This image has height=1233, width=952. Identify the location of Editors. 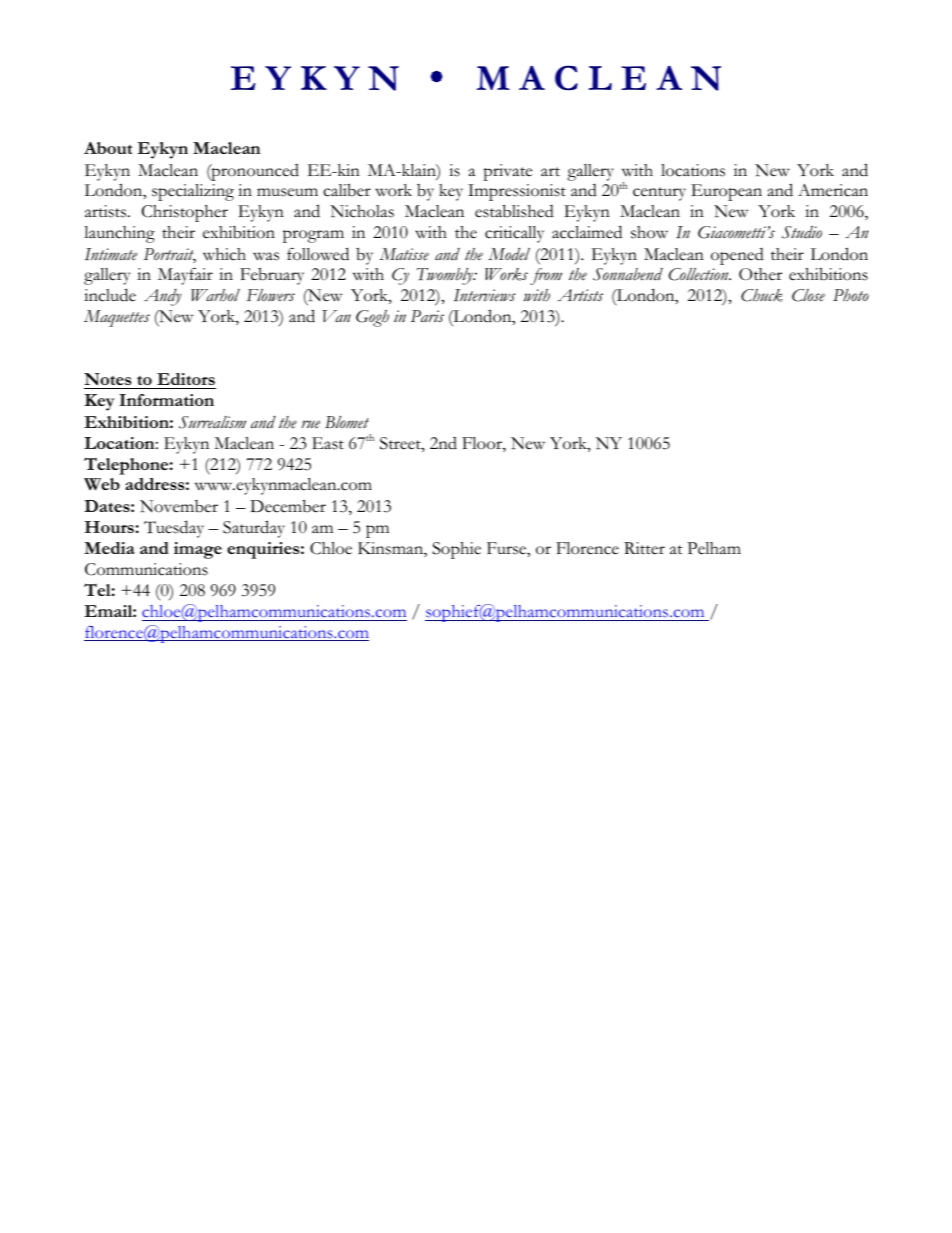
(185, 381).
